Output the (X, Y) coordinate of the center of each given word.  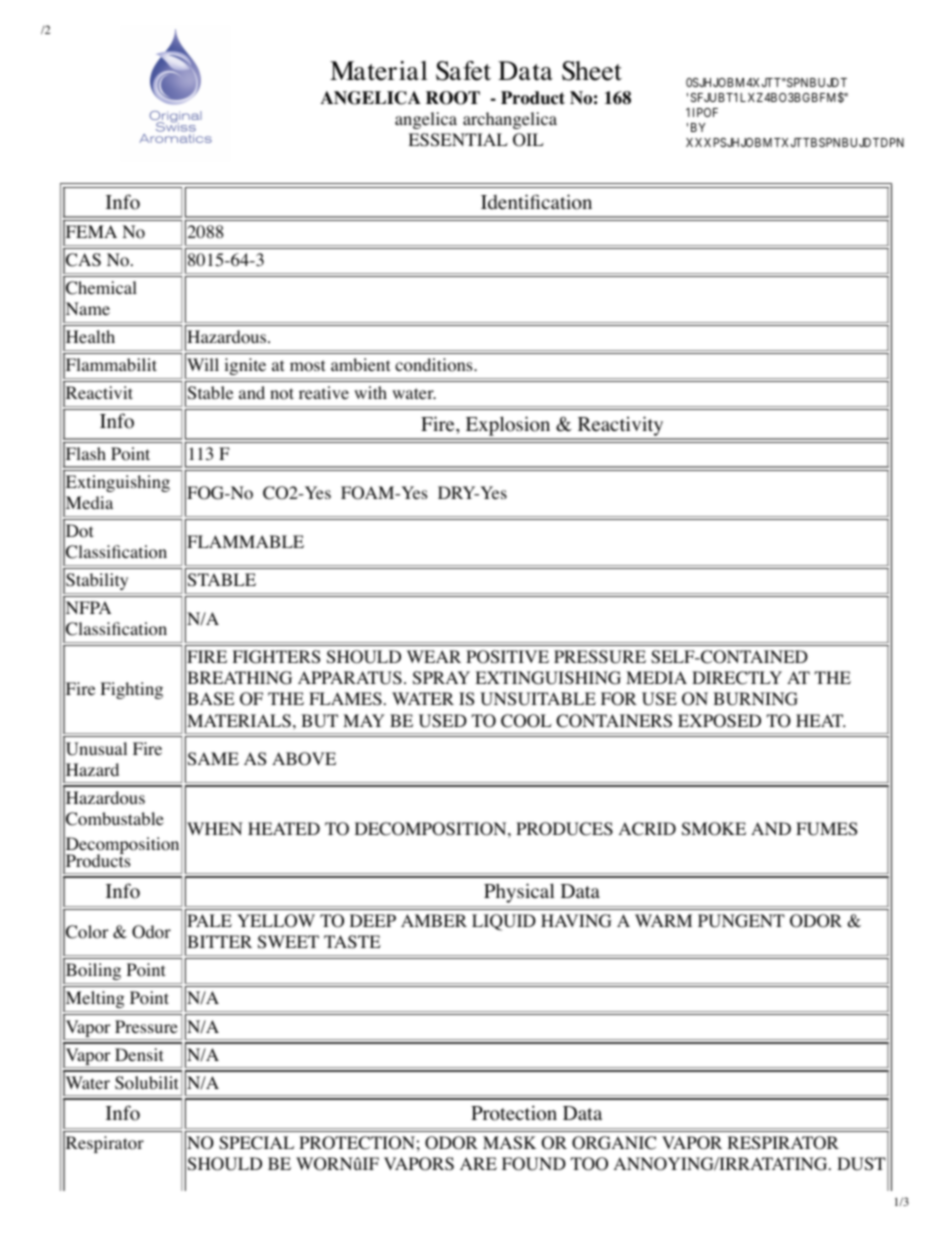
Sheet (592, 71)
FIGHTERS (276, 657)
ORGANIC (614, 1143)
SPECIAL (256, 1143)
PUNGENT (741, 921)
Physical (519, 893)
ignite (245, 366)
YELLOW (276, 921)
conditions (435, 365)
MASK (509, 1143)
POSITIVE (507, 657)
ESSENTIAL (458, 140)
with (370, 392)
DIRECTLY (737, 678)
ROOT (453, 98)
